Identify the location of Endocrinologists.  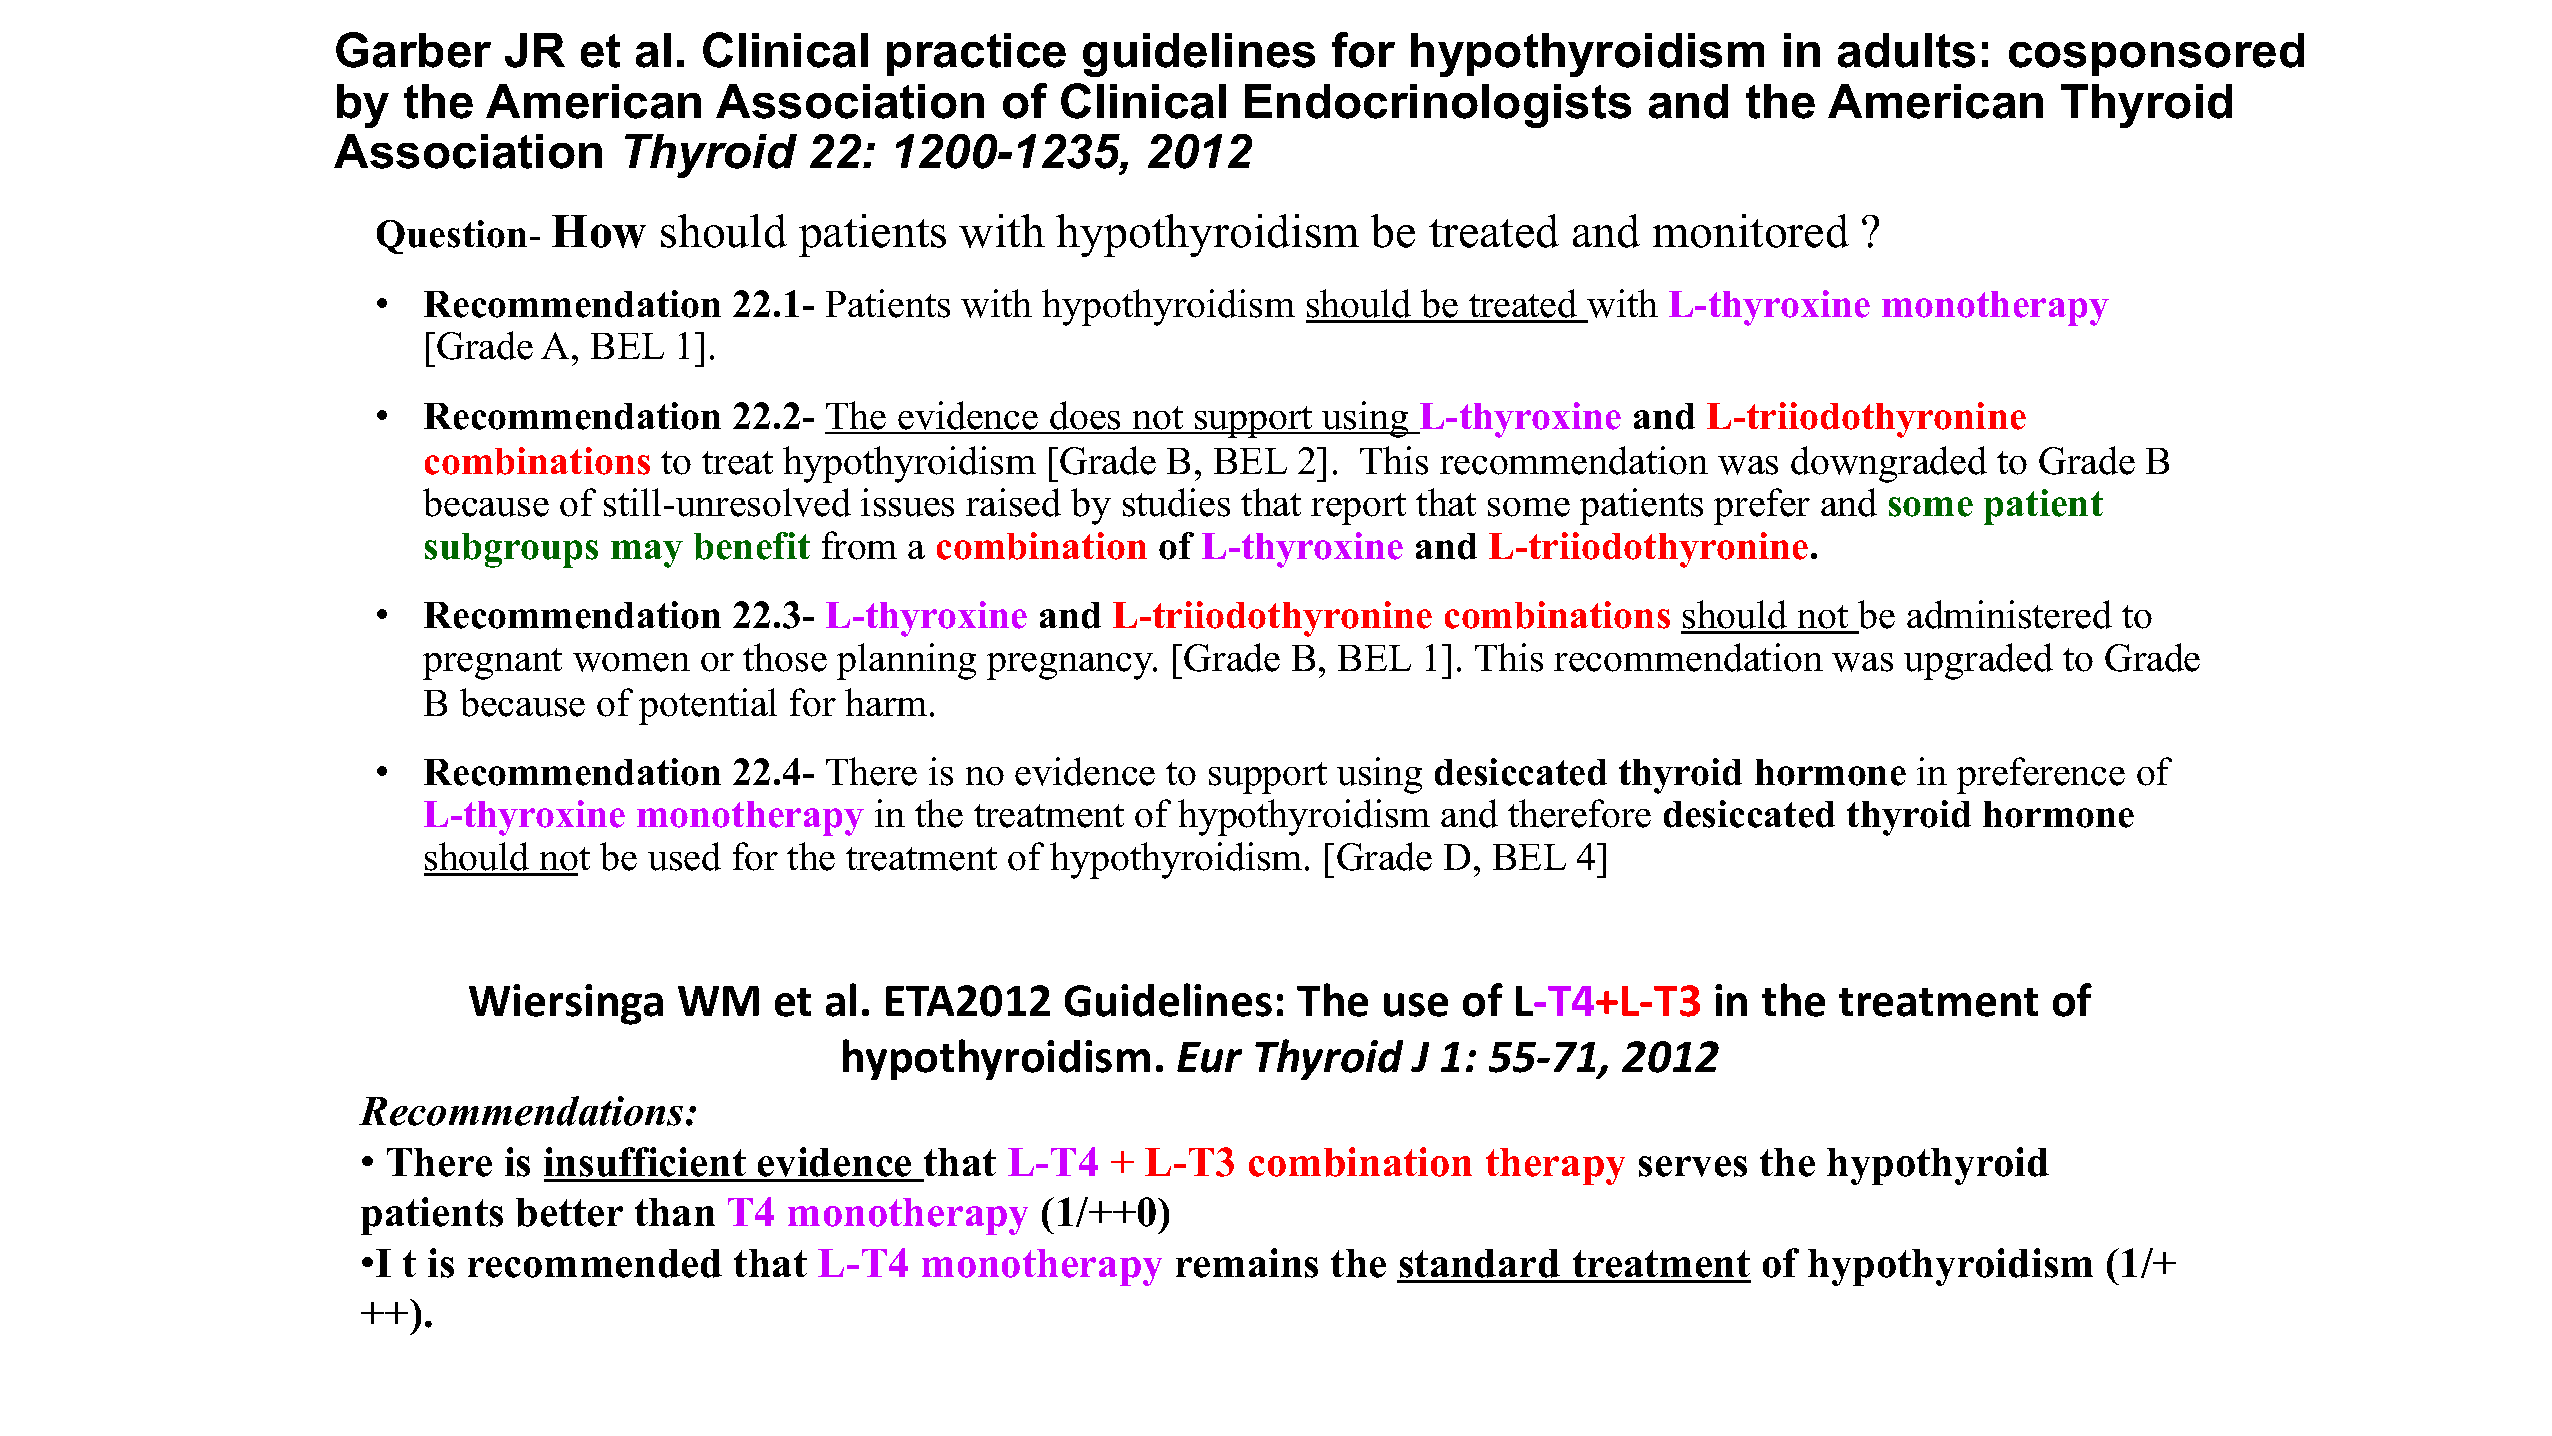
(1438, 106).
